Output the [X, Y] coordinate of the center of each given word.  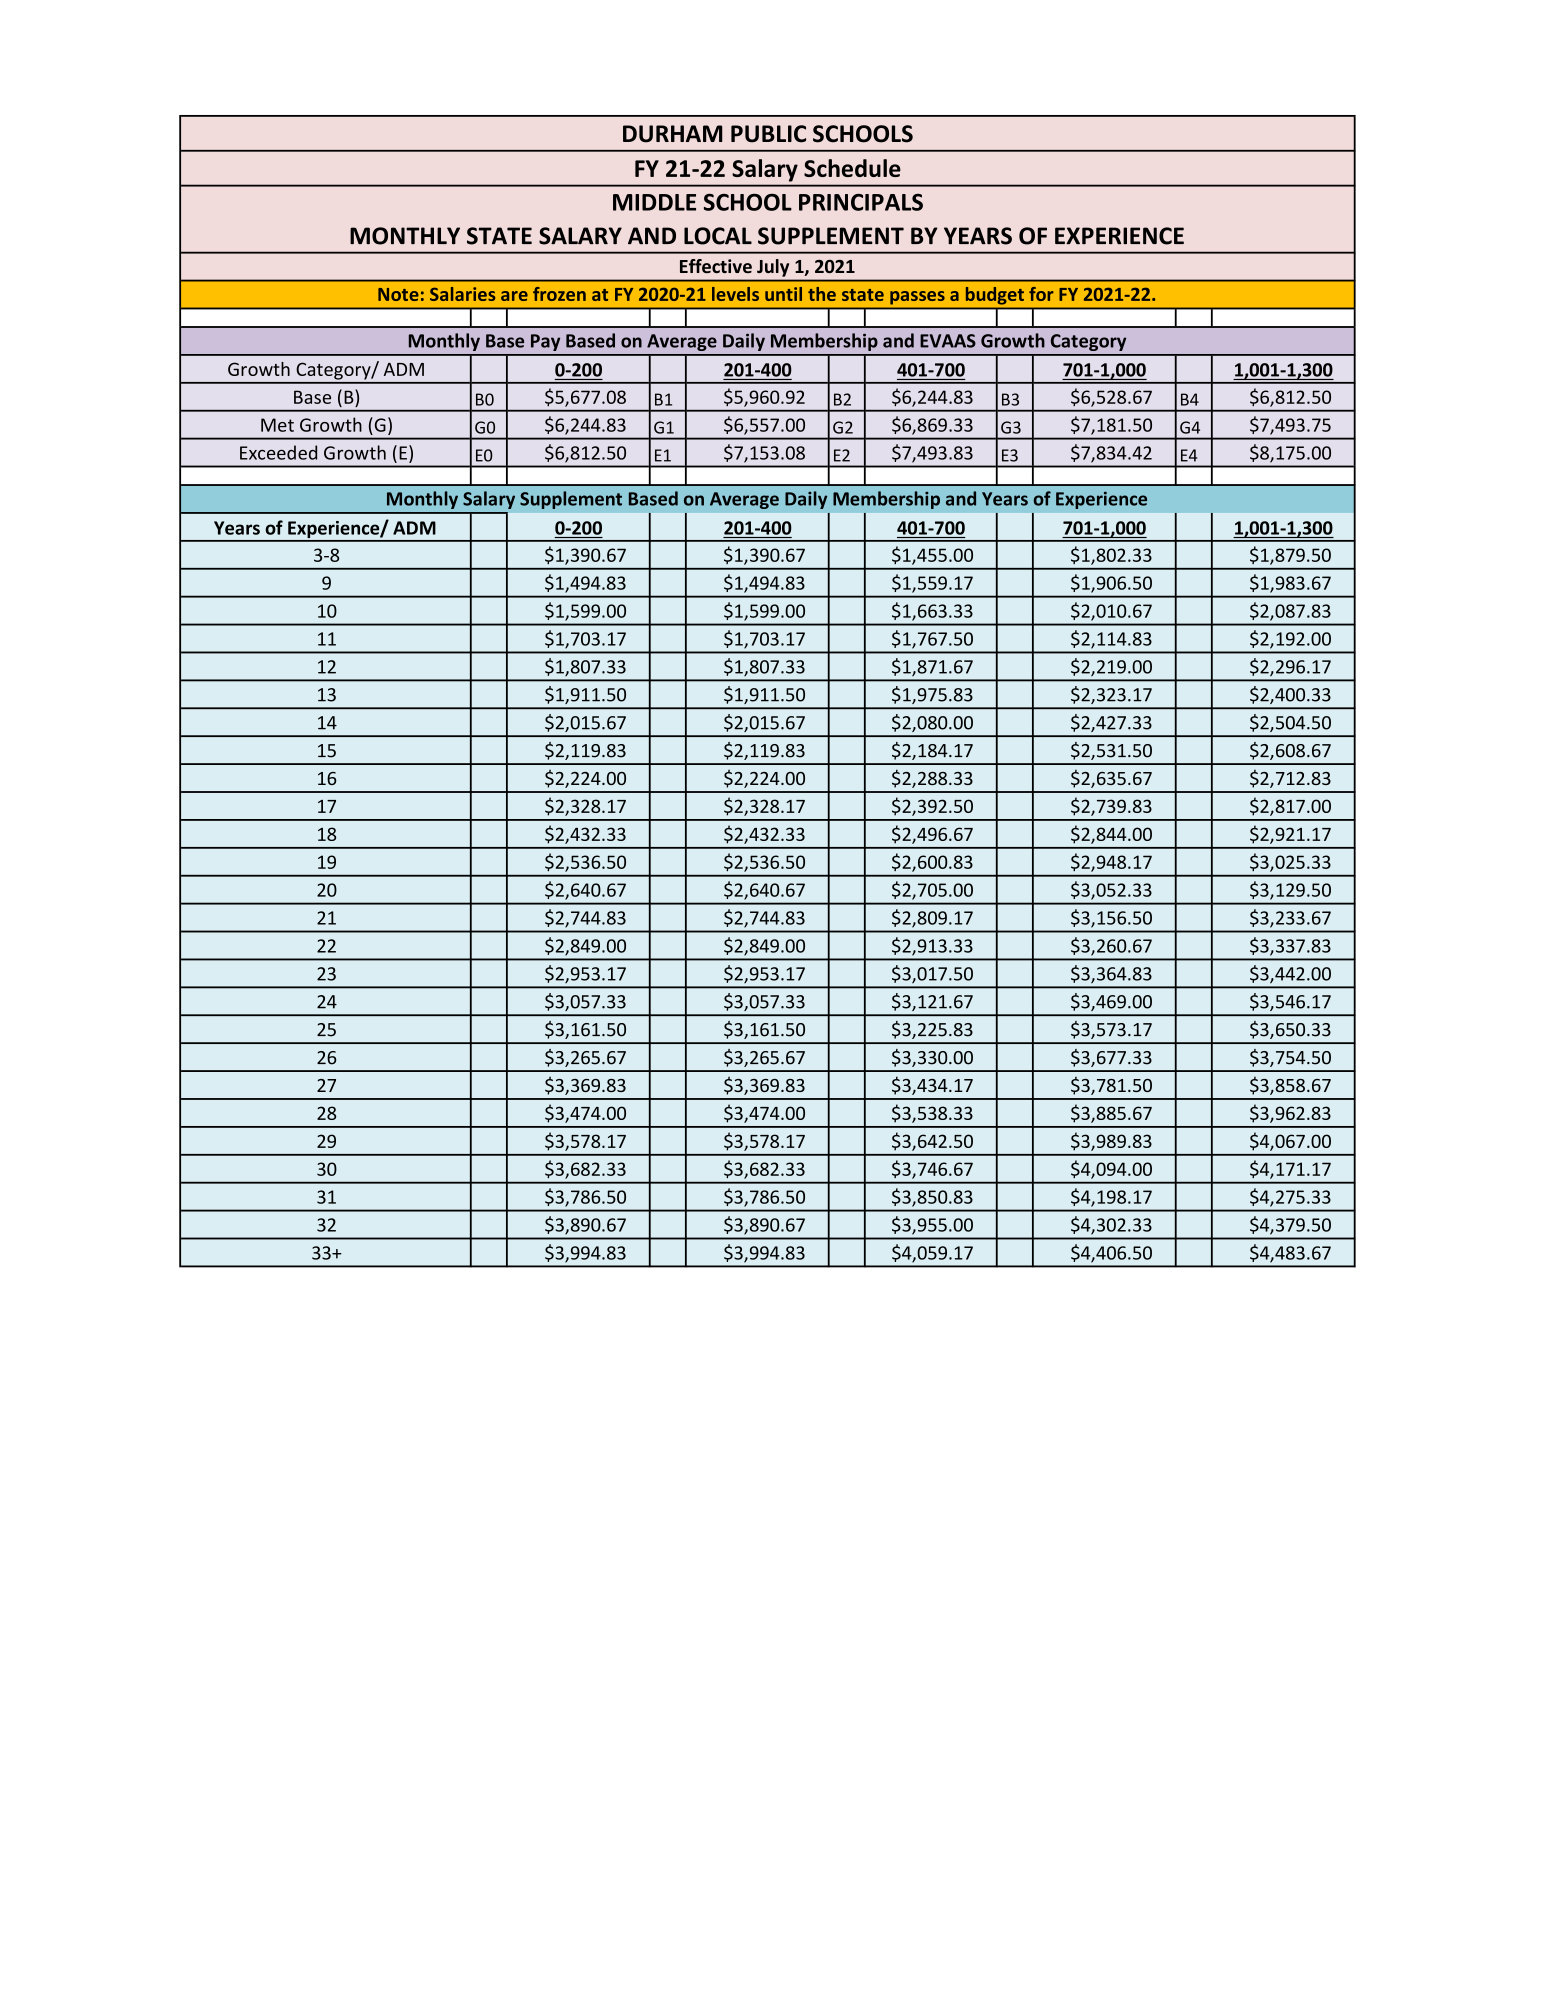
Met [277, 425]
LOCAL [718, 236]
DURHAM [673, 134]
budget [995, 295]
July [773, 268]
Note [398, 294]
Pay [545, 342]
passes [917, 297]
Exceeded [278, 452]
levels [735, 294]
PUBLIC [768, 134]
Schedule [852, 168]
